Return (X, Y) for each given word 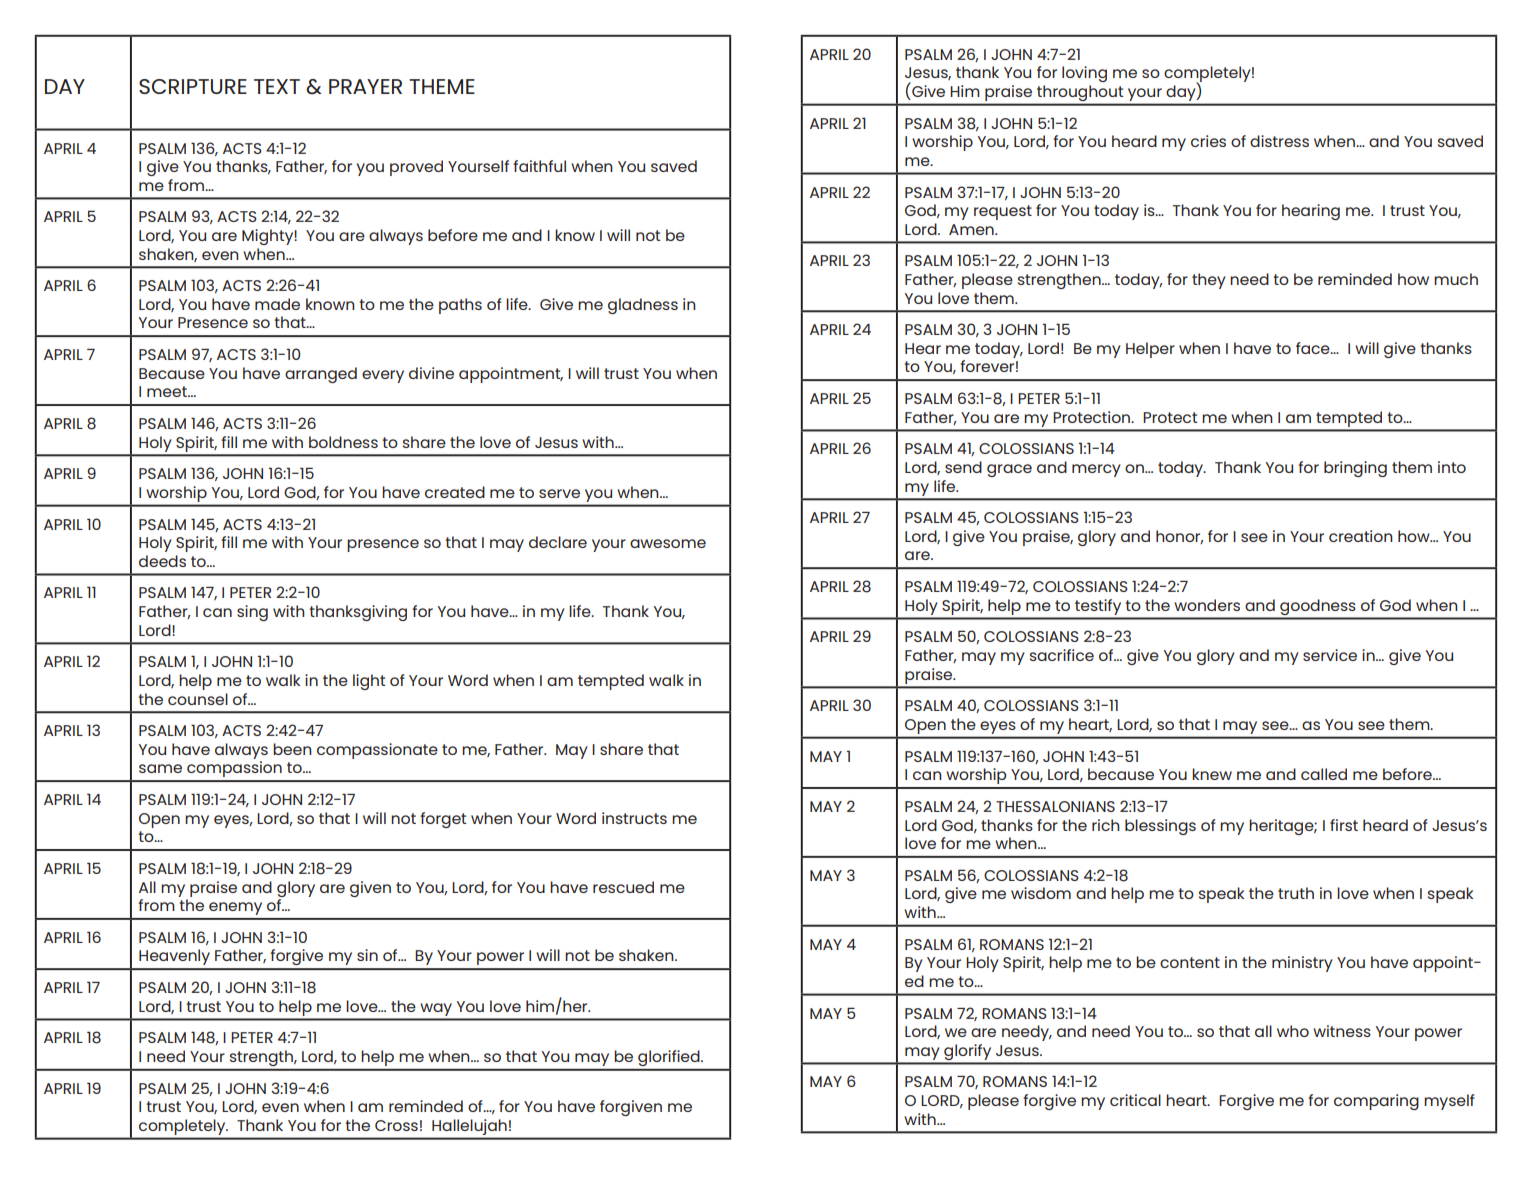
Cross (396, 1125)
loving (1084, 74)
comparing (1376, 1102)
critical (1135, 1100)
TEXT (277, 86)
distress (1279, 141)
